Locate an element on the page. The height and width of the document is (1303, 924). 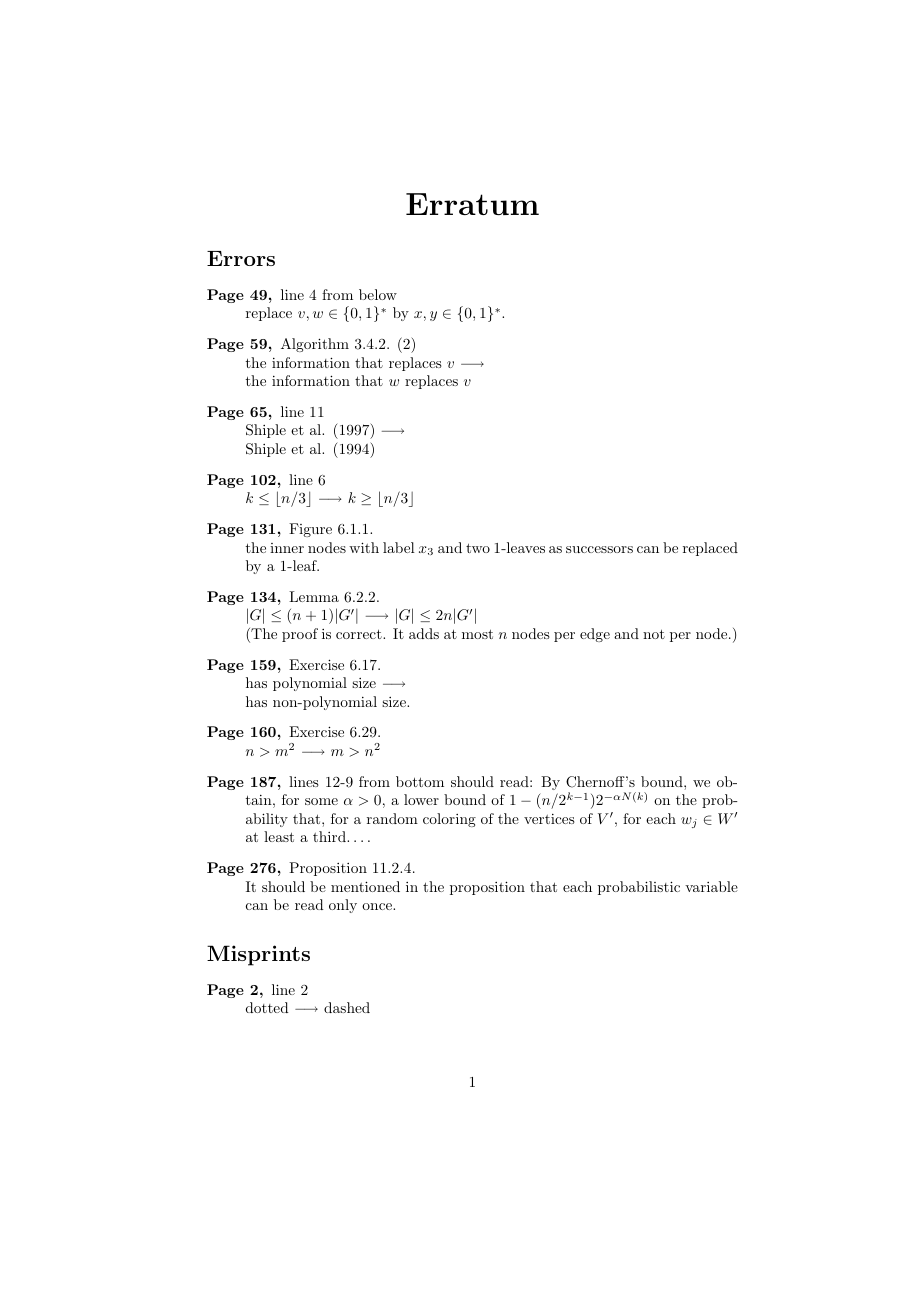
not is located at coordinates (654, 634).
